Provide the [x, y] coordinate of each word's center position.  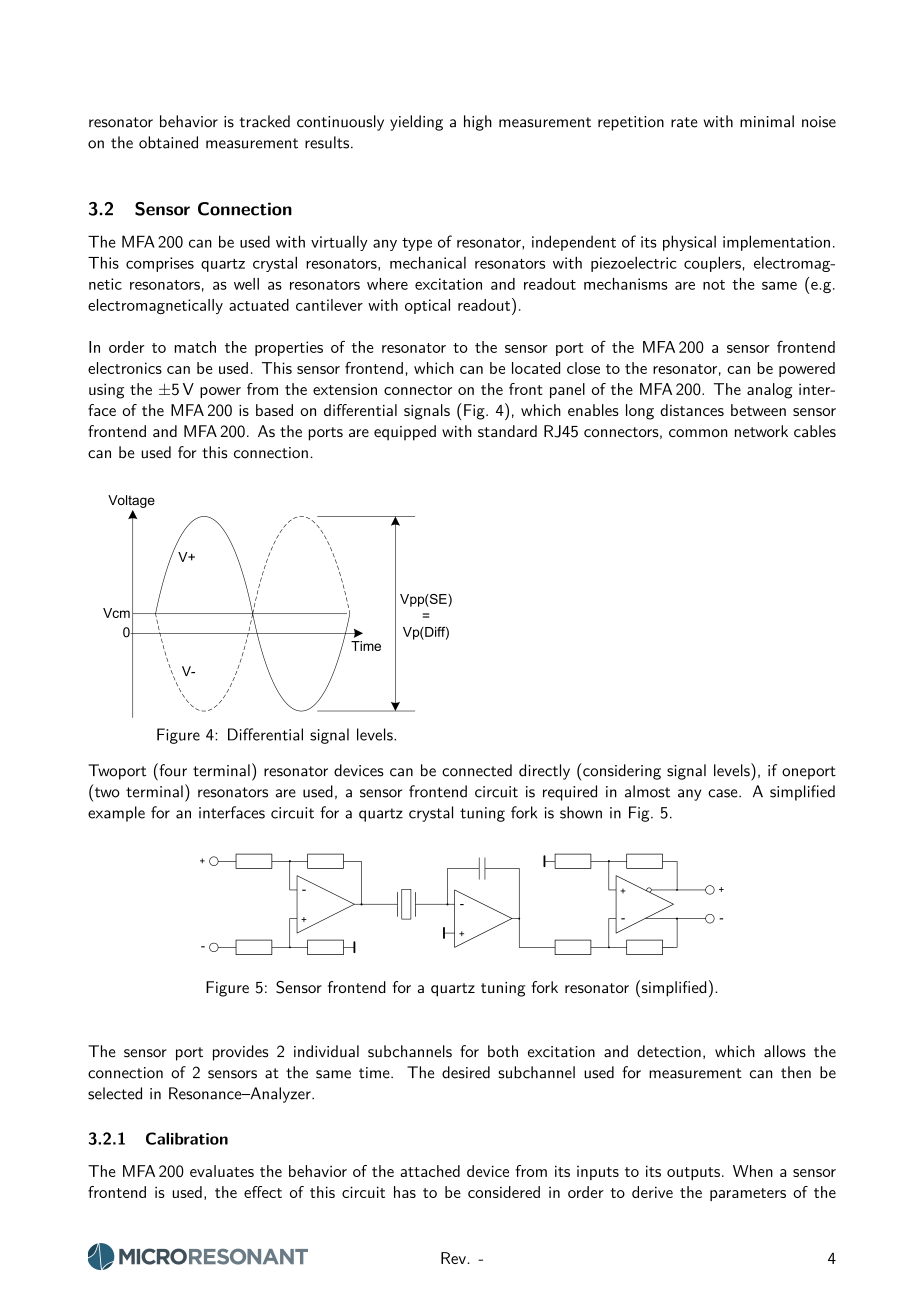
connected [477, 770]
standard [507, 431]
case [723, 793]
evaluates [222, 1171]
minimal [767, 121]
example [116, 814]
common [698, 433]
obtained [168, 142]
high [478, 123]
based [274, 410]
